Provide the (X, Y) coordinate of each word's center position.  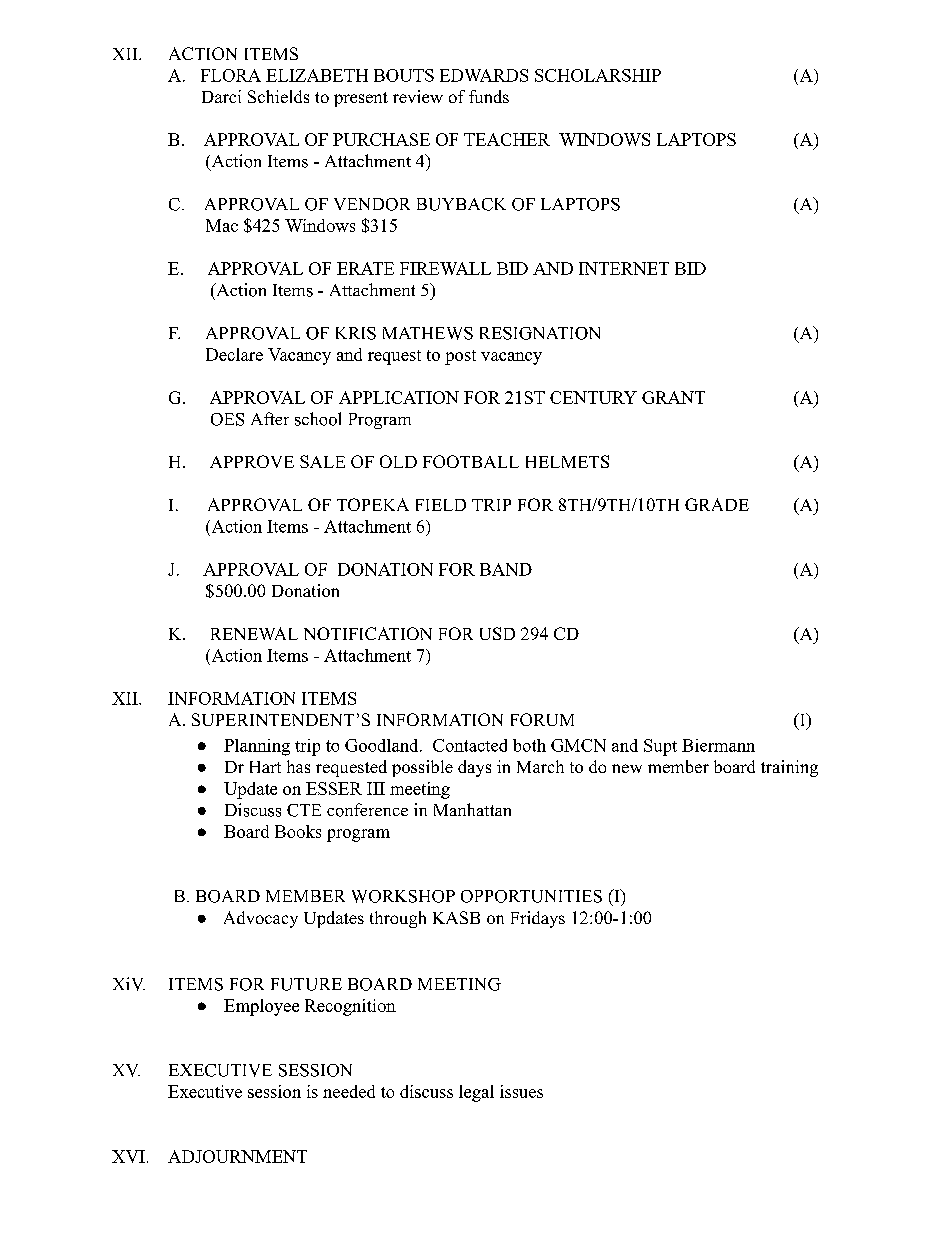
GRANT (673, 397)
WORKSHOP (403, 896)
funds (489, 96)
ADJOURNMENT (237, 1156)
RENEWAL (254, 633)
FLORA (231, 75)
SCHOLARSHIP (598, 75)
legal (476, 1093)
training (789, 768)
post (460, 357)
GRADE (717, 504)
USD (497, 633)
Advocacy (261, 919)
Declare (234, 354)
